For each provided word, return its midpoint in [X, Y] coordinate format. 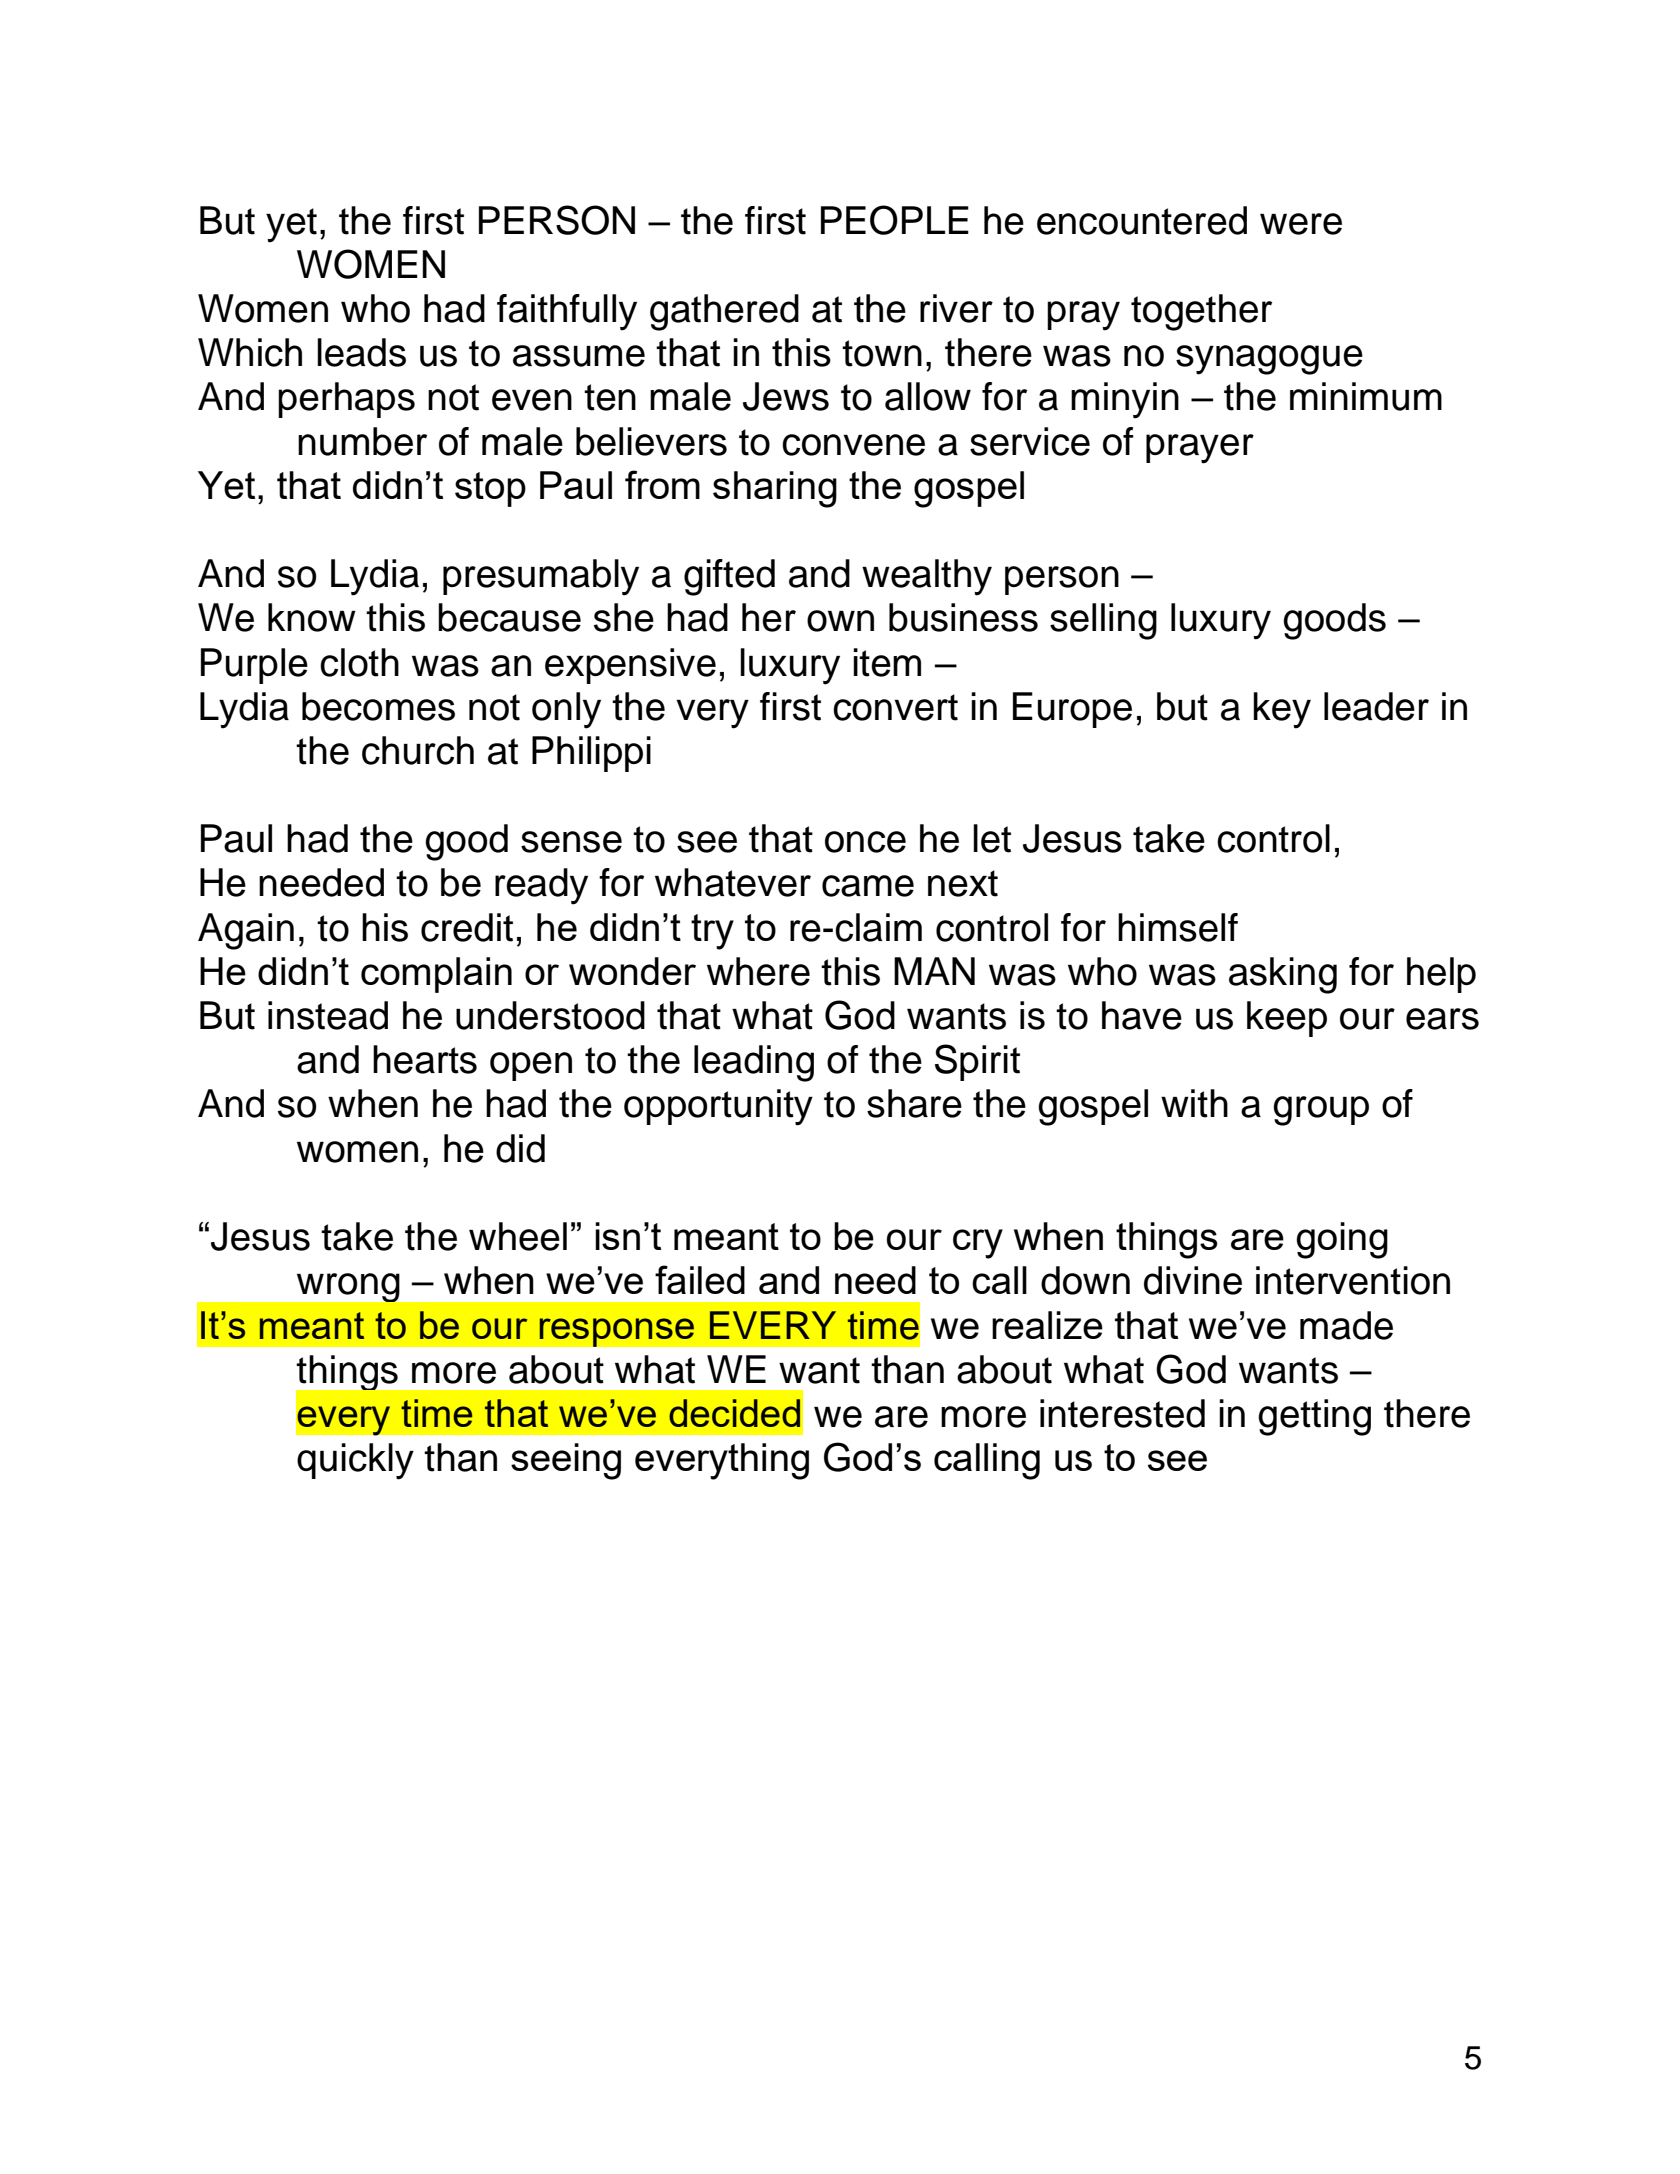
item [887, 662]
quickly [355, 1461]
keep [1287, 1019]
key [1282, 710]
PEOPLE [895, 220]
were [1301, 224]
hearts [425, 1059]
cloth [359, 662]
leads [361, 352]
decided [734, 1413]
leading [754, 1063]
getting [1314, 1417]
